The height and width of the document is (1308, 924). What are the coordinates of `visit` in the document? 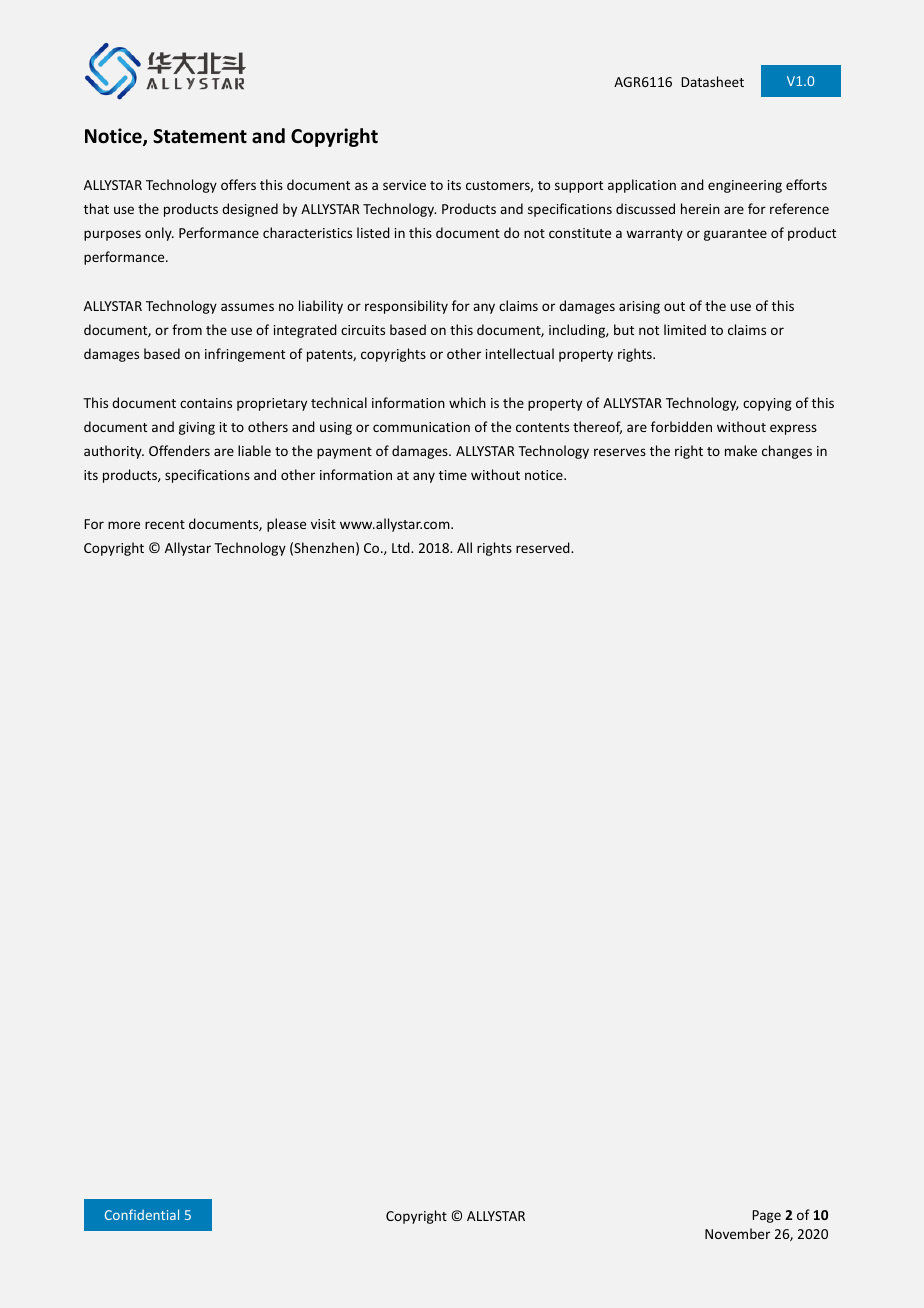 It's located at (323, 524).
